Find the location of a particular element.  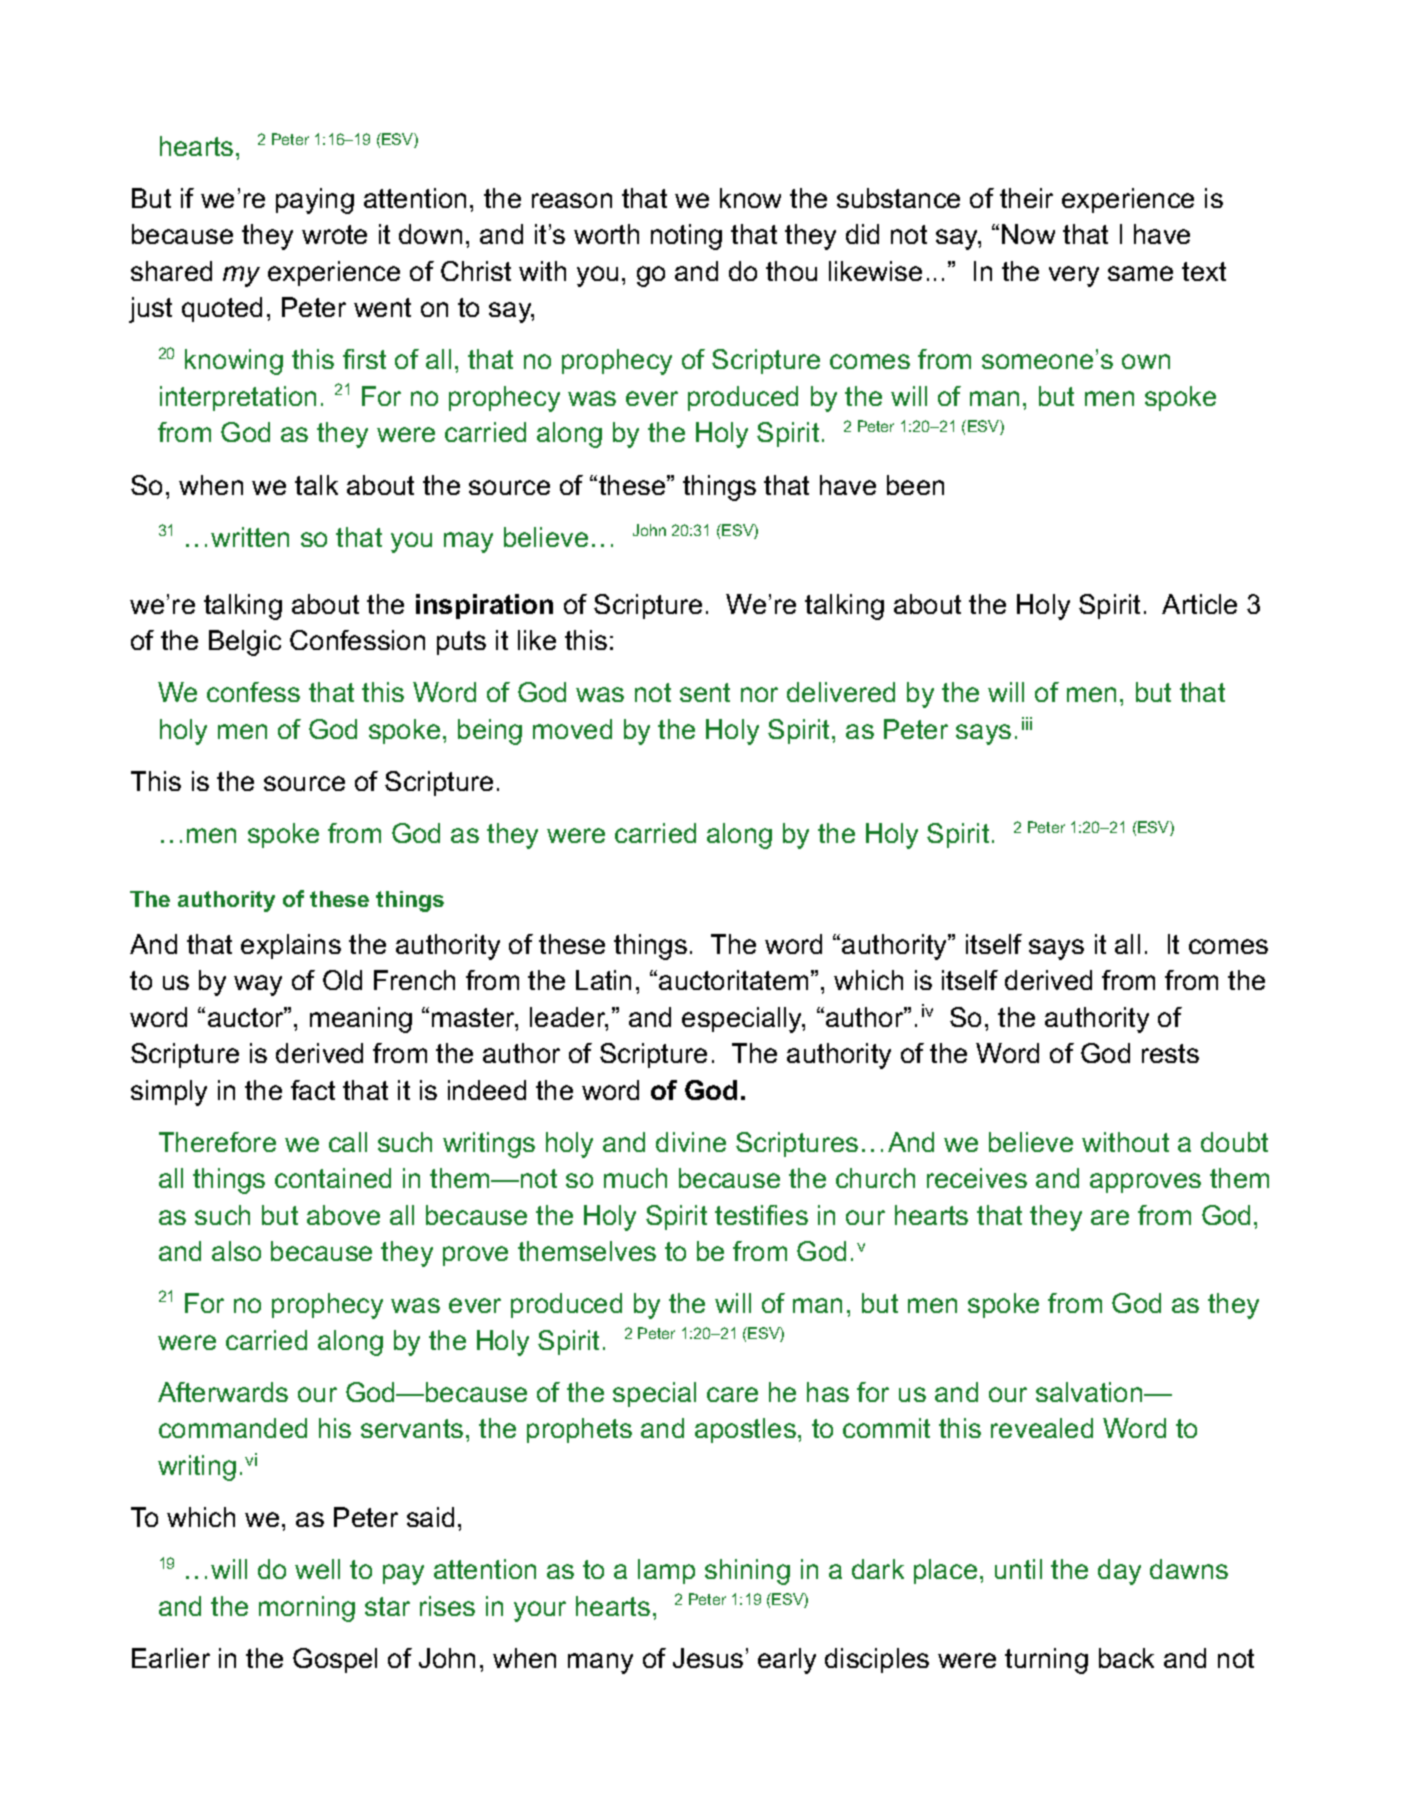

Article is located at coordinates (1199, 604).
